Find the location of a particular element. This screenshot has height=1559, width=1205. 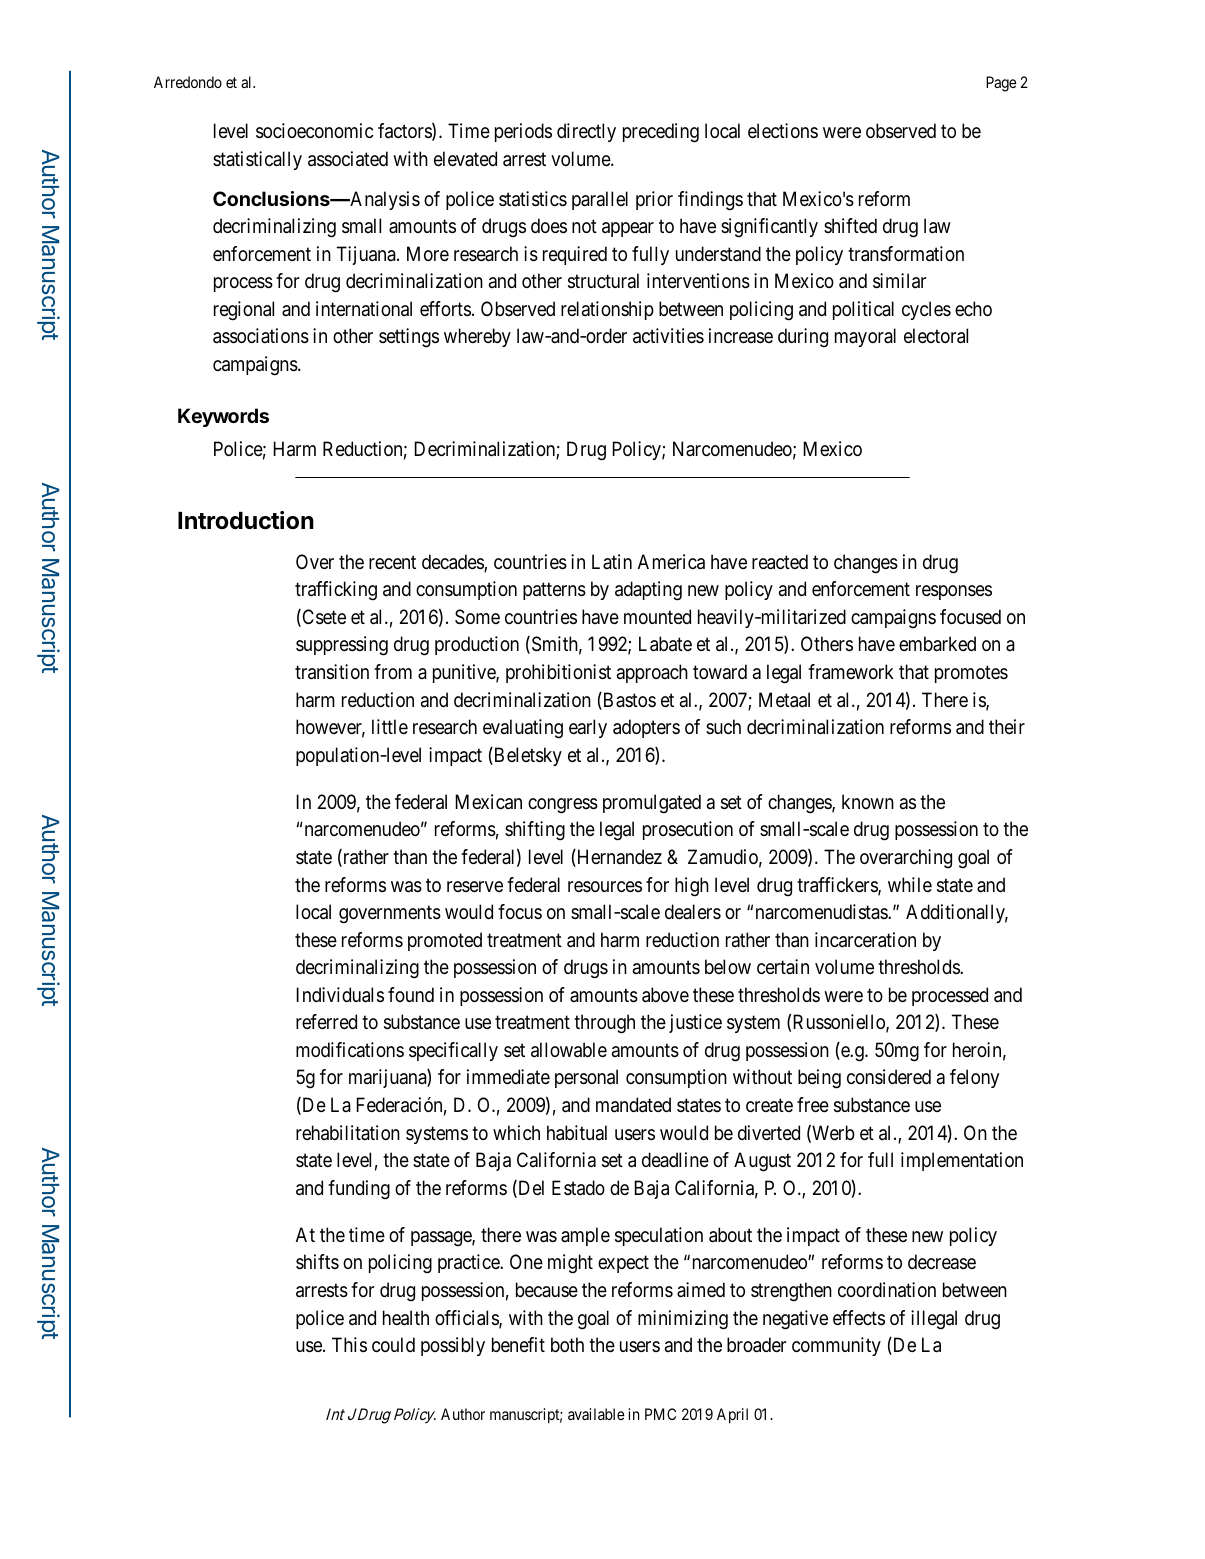

personal is located at coordinates (586, 1078).
